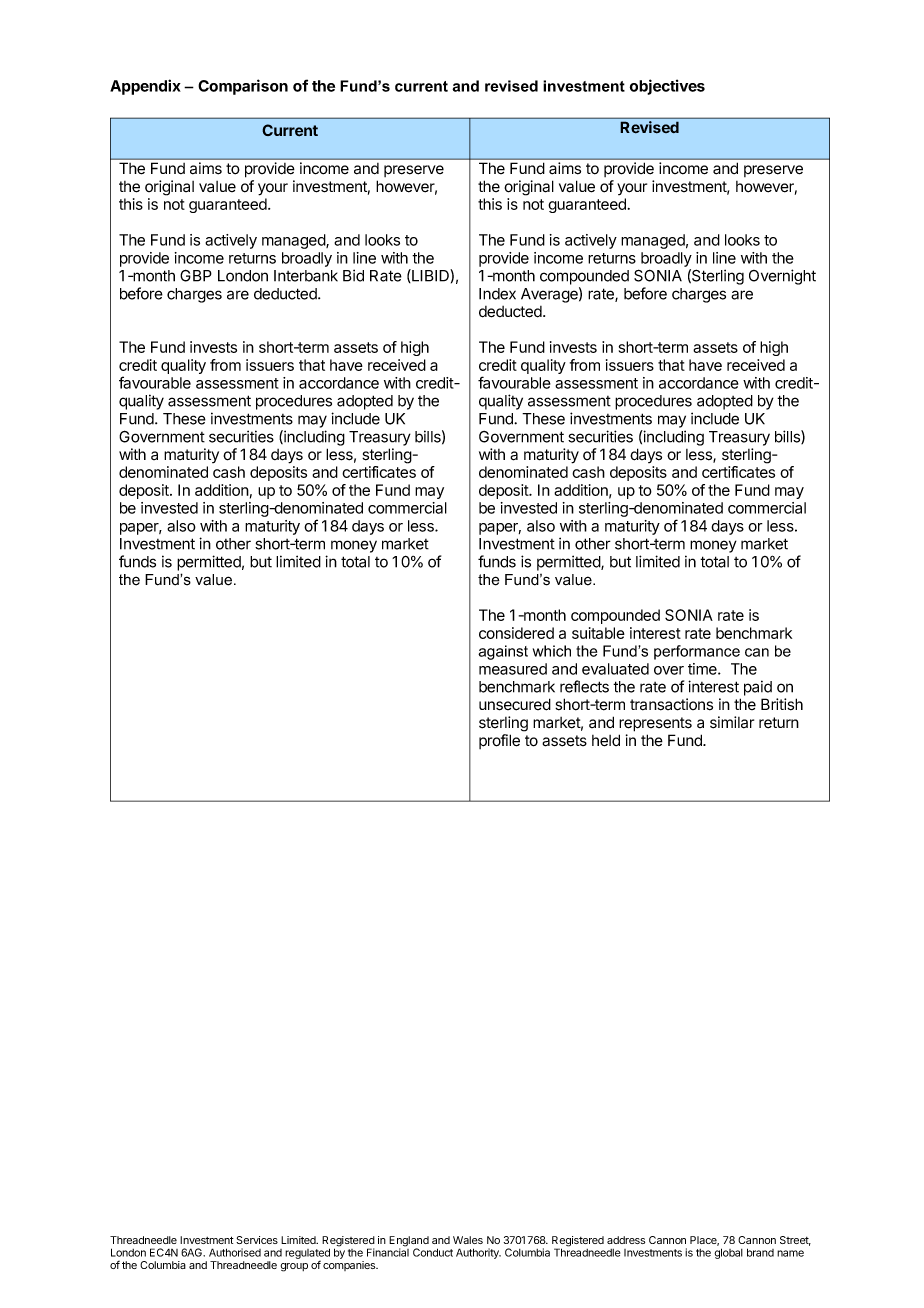  I want to click on similar, so click(732, 722).
